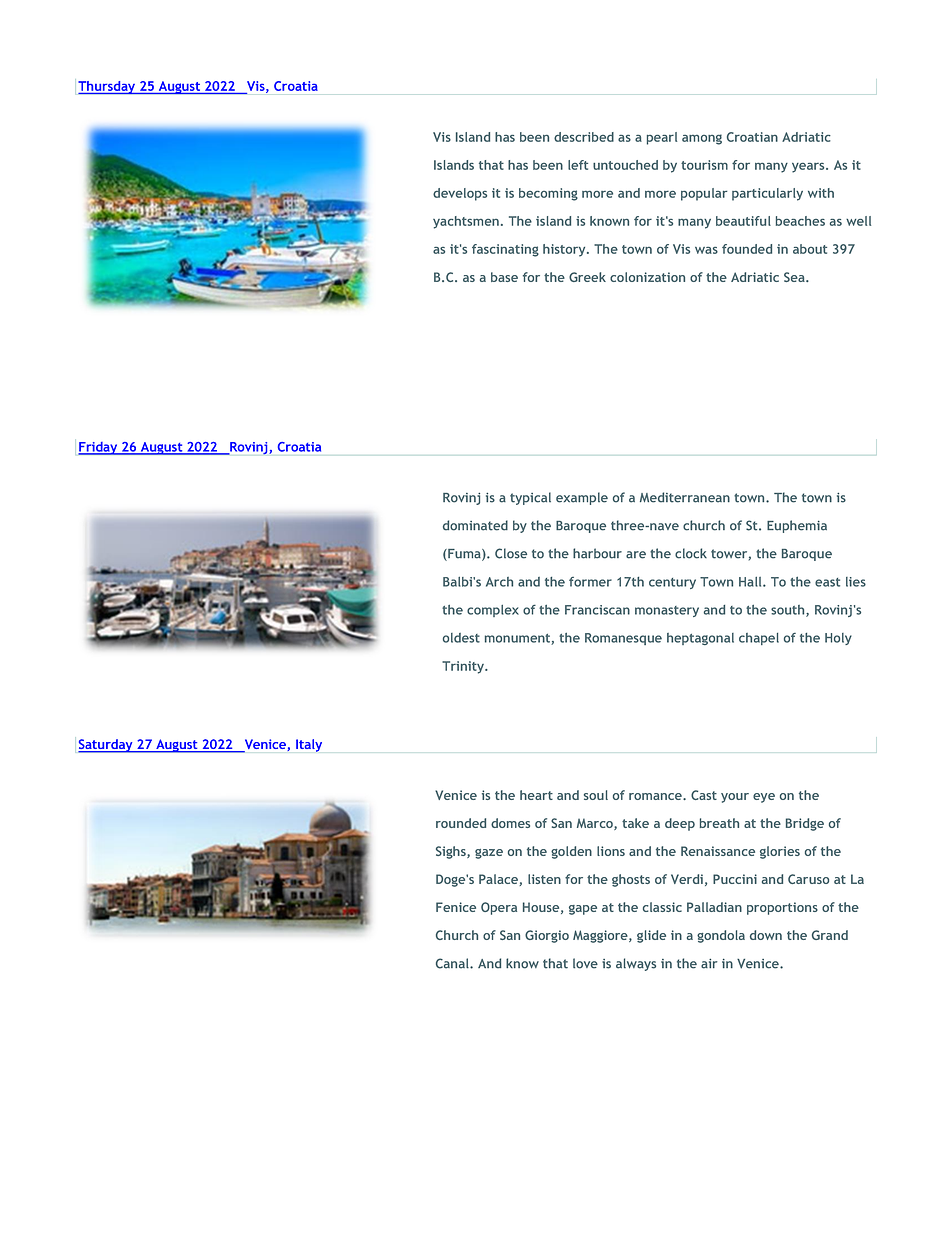 The width and height of the page is (952, 1233). I want to click on described, so click(584, 137).
